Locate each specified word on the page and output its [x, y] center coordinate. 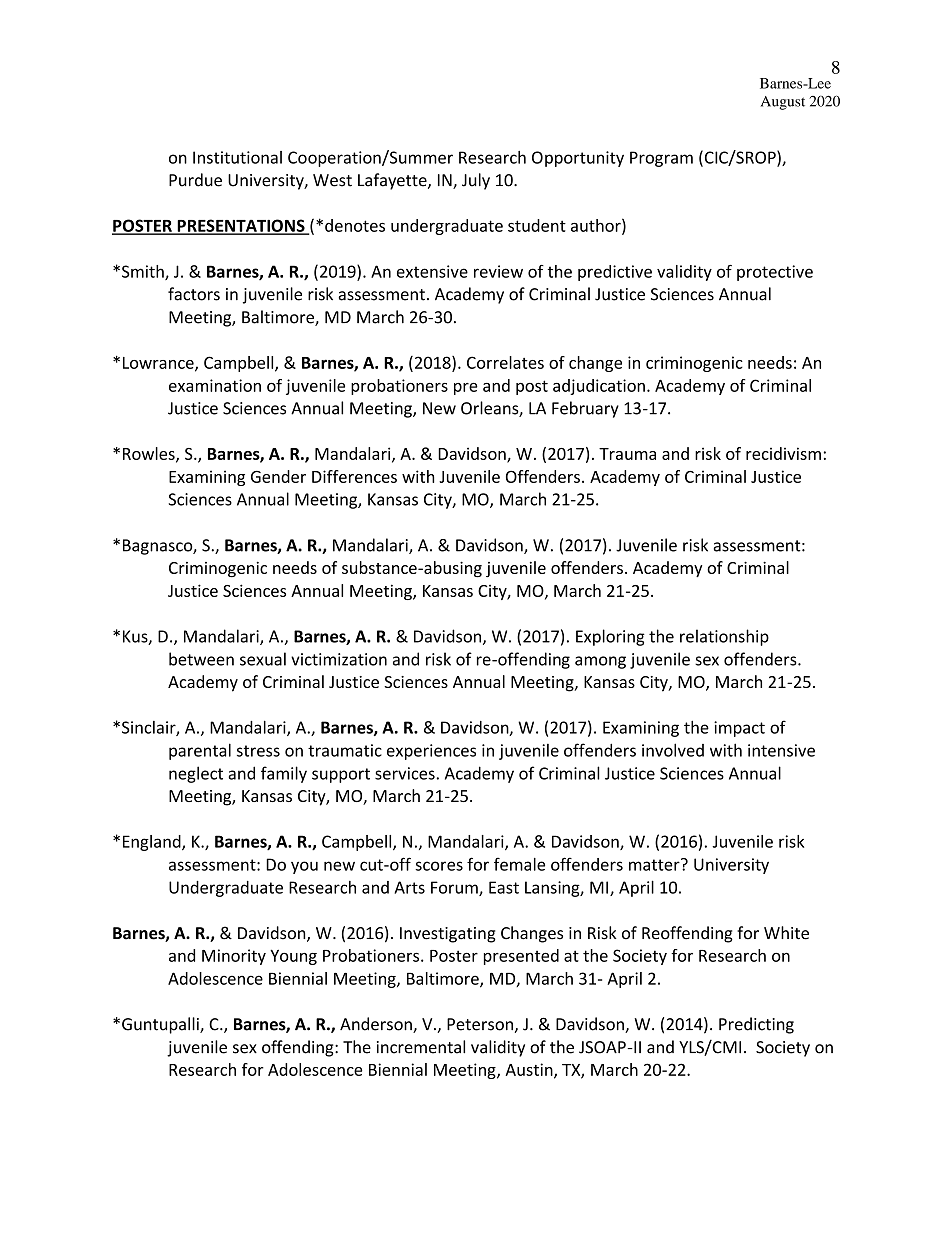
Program [661, 159]
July [476, 181]
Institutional [237, 157]
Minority [234, 957]
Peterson [480, 1024]
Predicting [756, 1025]
